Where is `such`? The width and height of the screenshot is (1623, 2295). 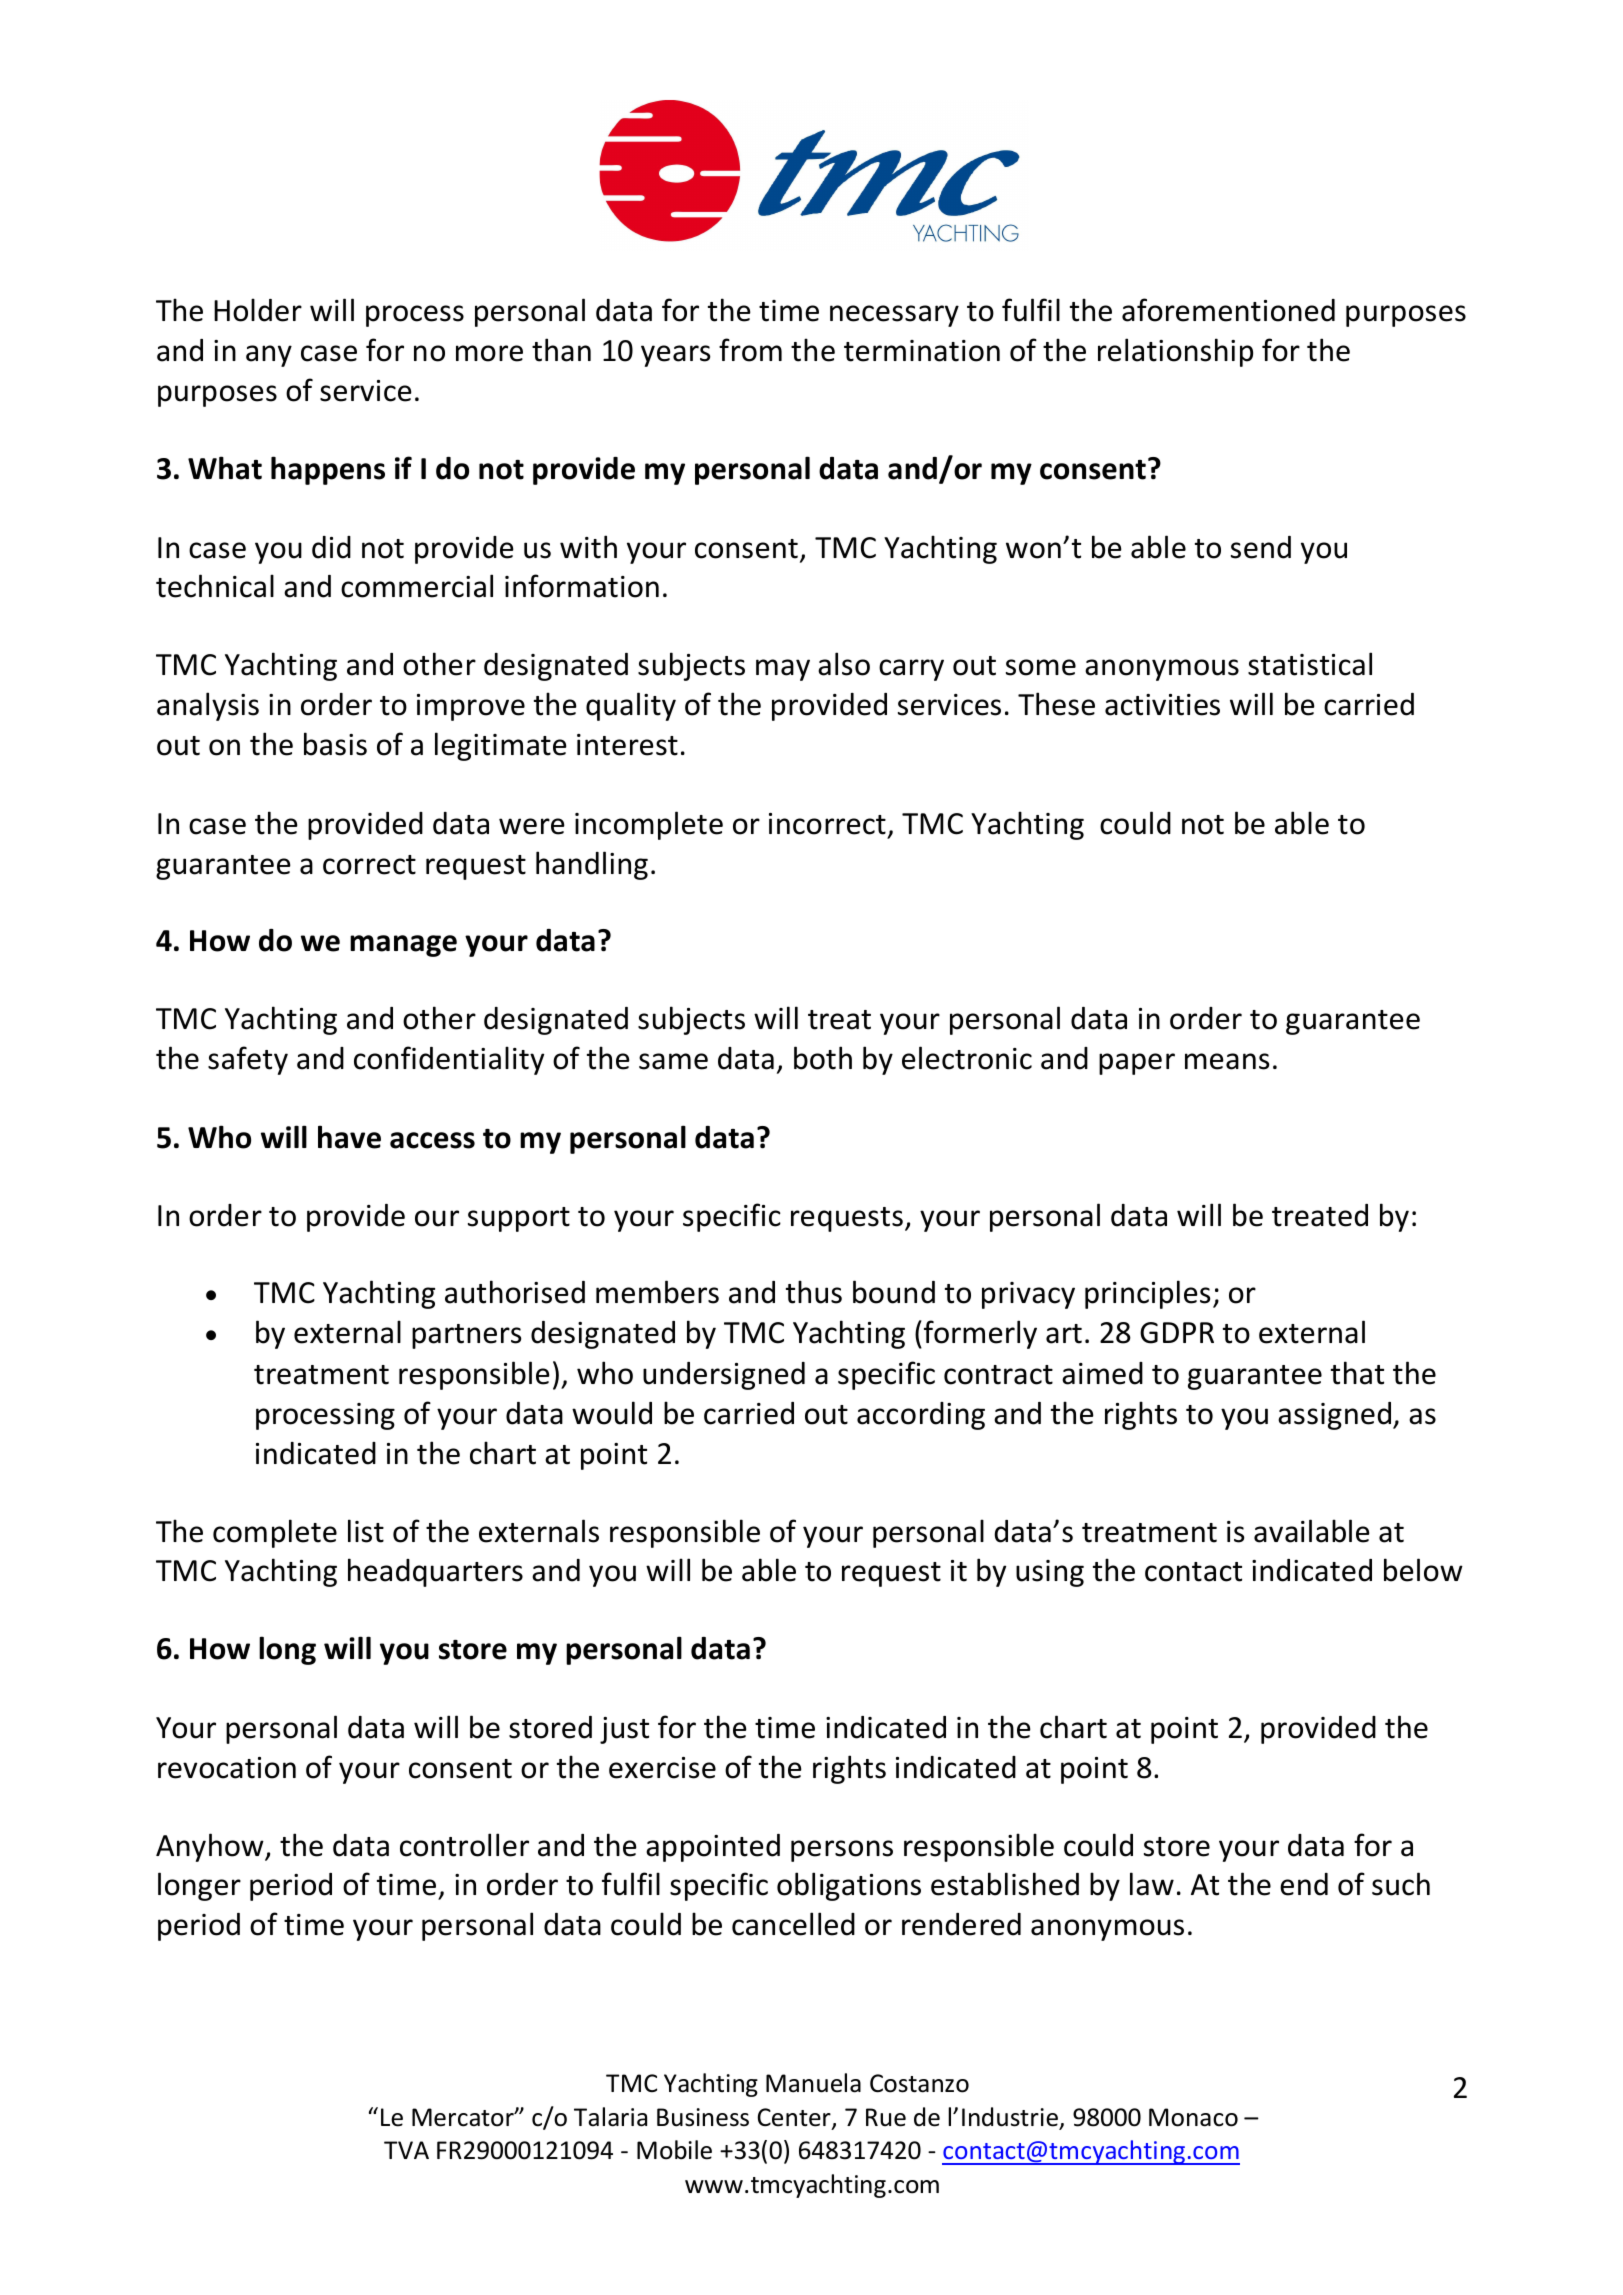
such is located at coordinates (1401, 1884).
